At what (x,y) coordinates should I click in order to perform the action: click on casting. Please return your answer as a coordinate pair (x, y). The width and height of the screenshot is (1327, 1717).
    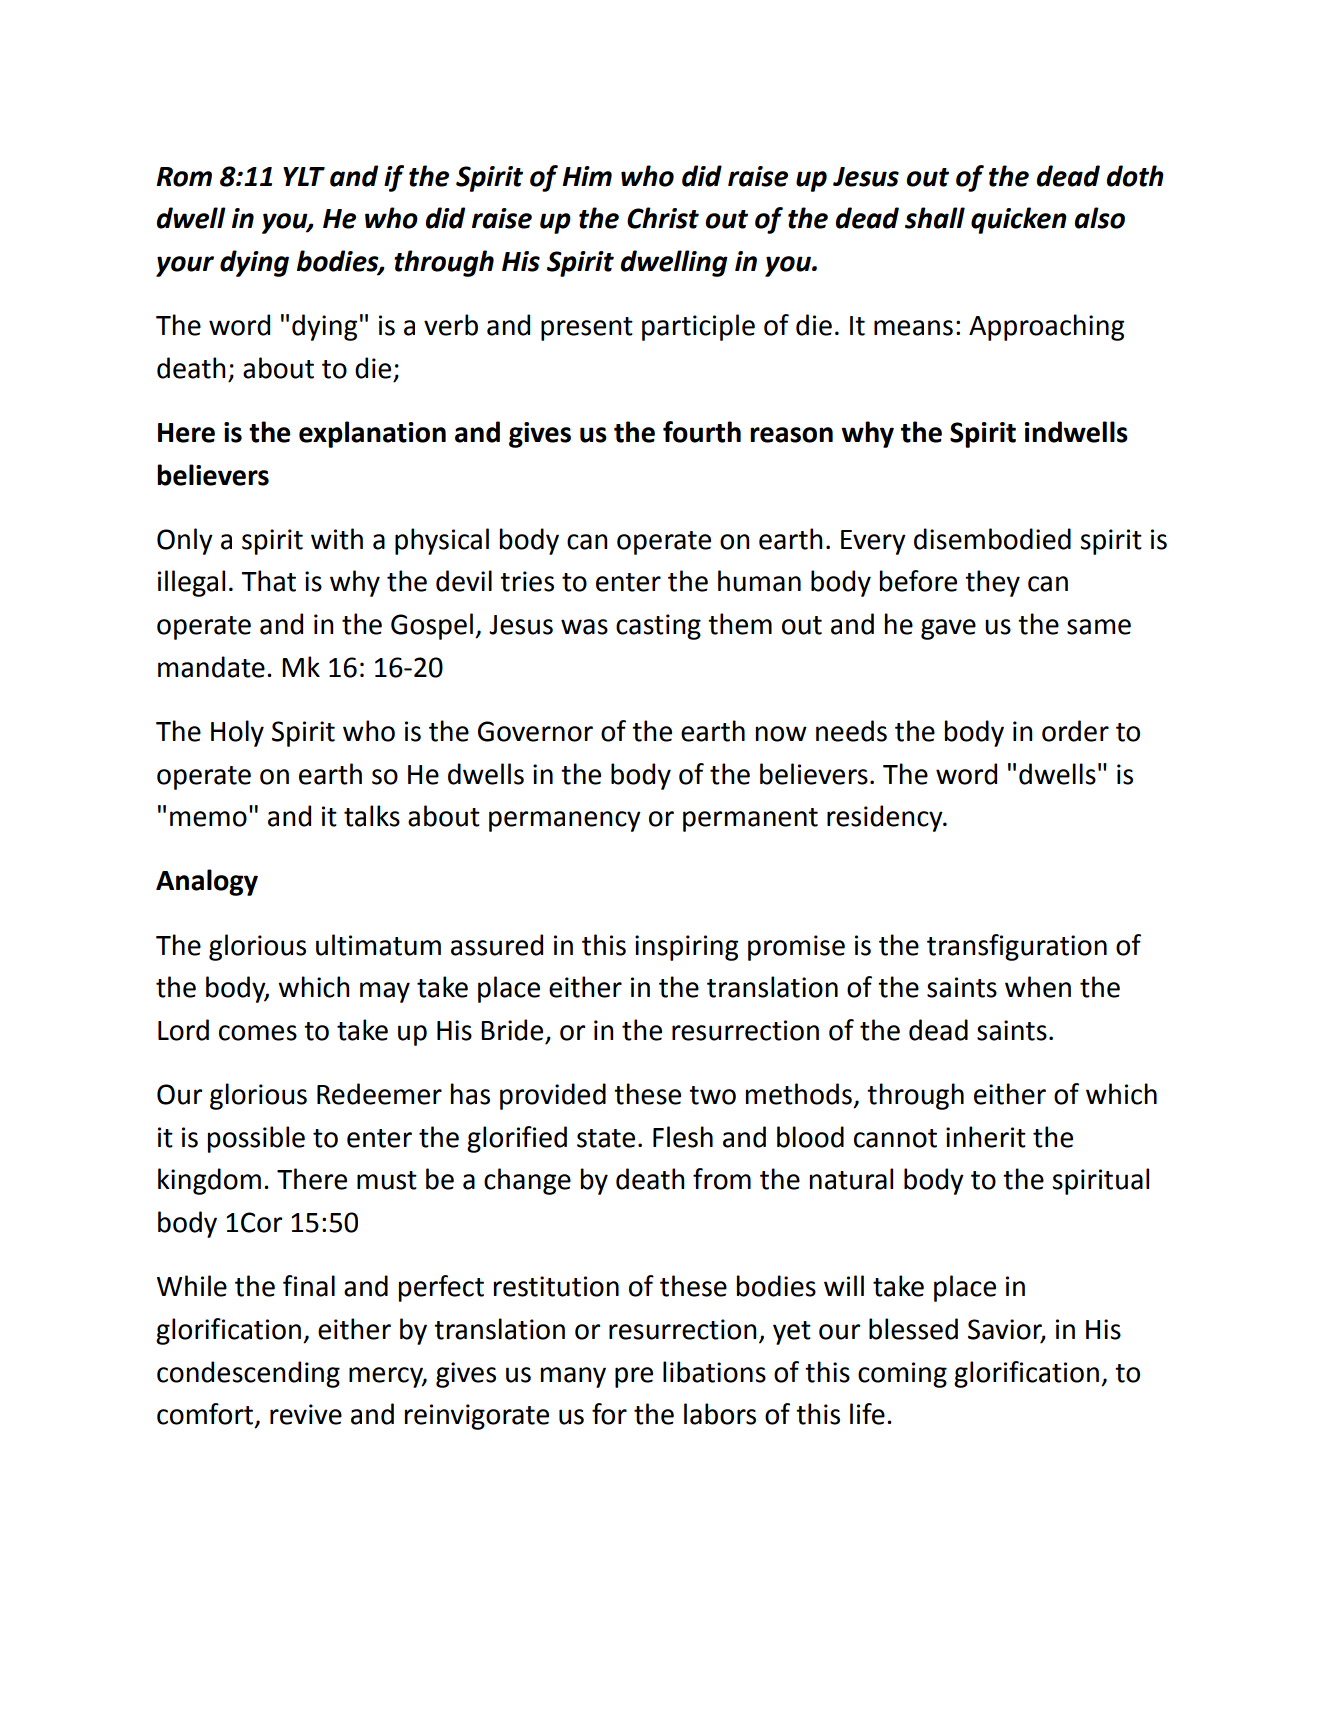
    Looking at the image, I should click on (658, 627).
